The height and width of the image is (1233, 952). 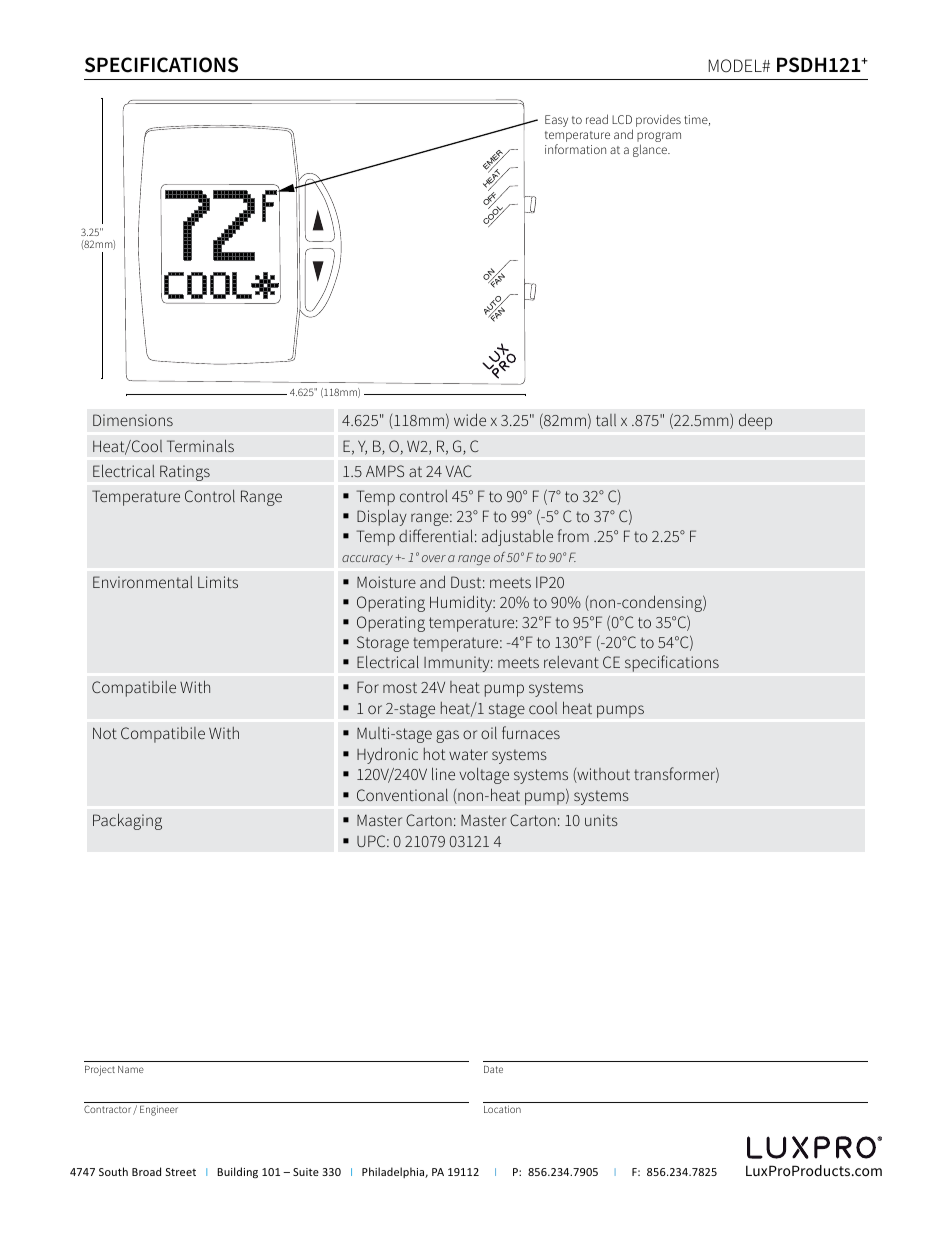 What do you see at coordinates (502, 1109) in the image?
I see `Location` at bounding box center [502, 1109].
